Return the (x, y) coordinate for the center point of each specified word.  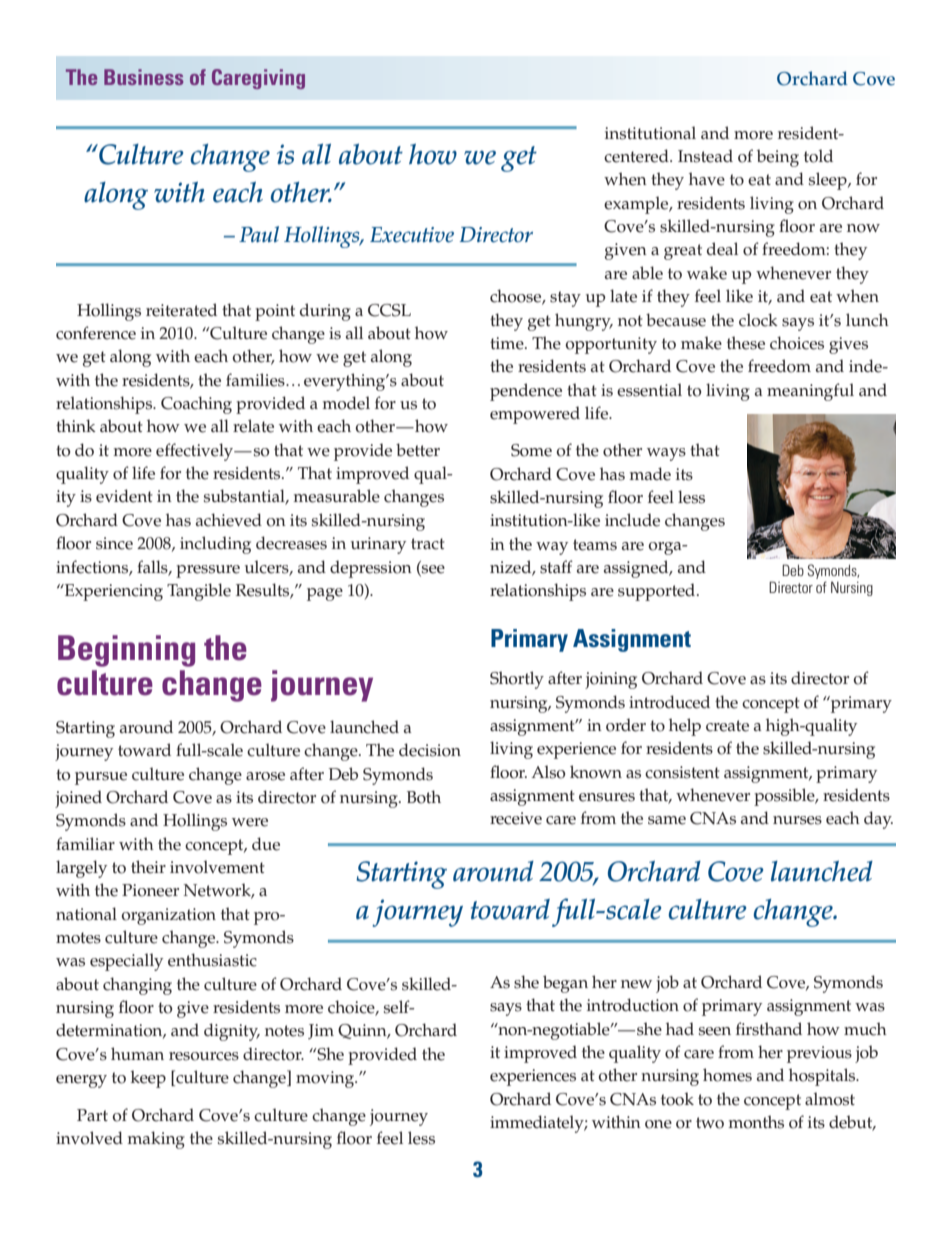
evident (124, 496)
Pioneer (150, 890)
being (778, 158)
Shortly (517, 680)
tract (428, 544)
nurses (797, 820)
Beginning (126, 651)
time (508, 343)
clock (758, 320)
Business (143, 77)
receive (516, 818)
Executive (412, 235)
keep (148, 1079)
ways (666, 454)
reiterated (181, 310)
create (727, 726)
